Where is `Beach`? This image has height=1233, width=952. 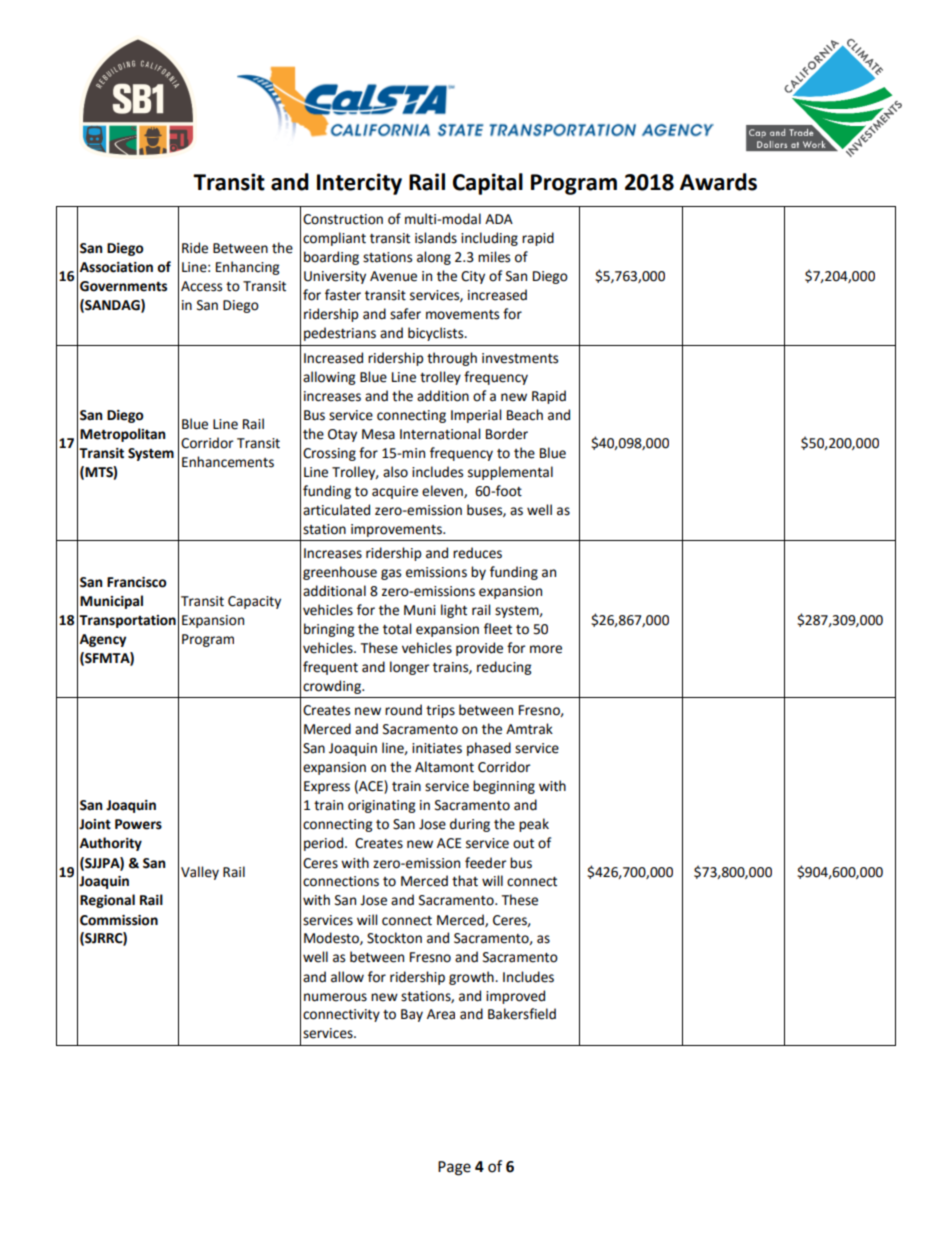
Beach is located at coordinates (525, 415).
